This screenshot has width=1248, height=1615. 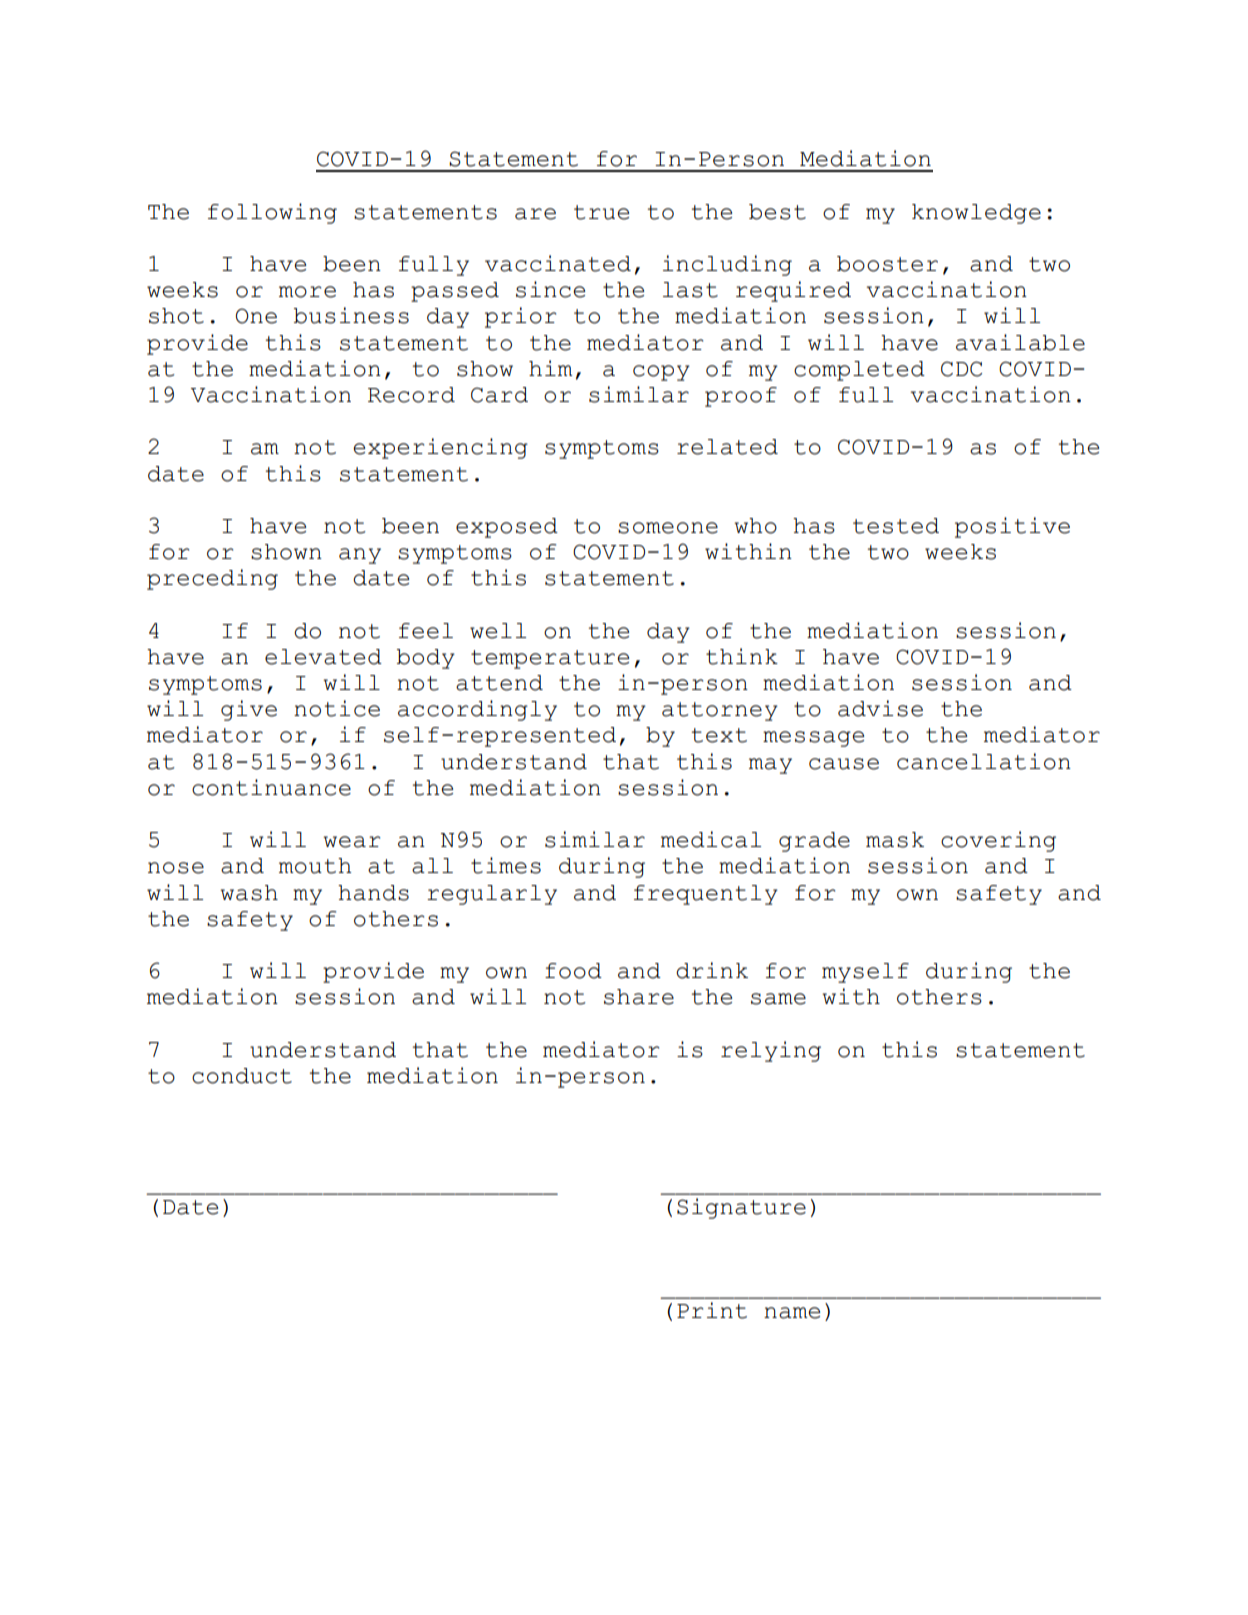 What do you see at coordinates (272, 213) in the screenshot?
I see `following` at bounding box center [272, 213].
